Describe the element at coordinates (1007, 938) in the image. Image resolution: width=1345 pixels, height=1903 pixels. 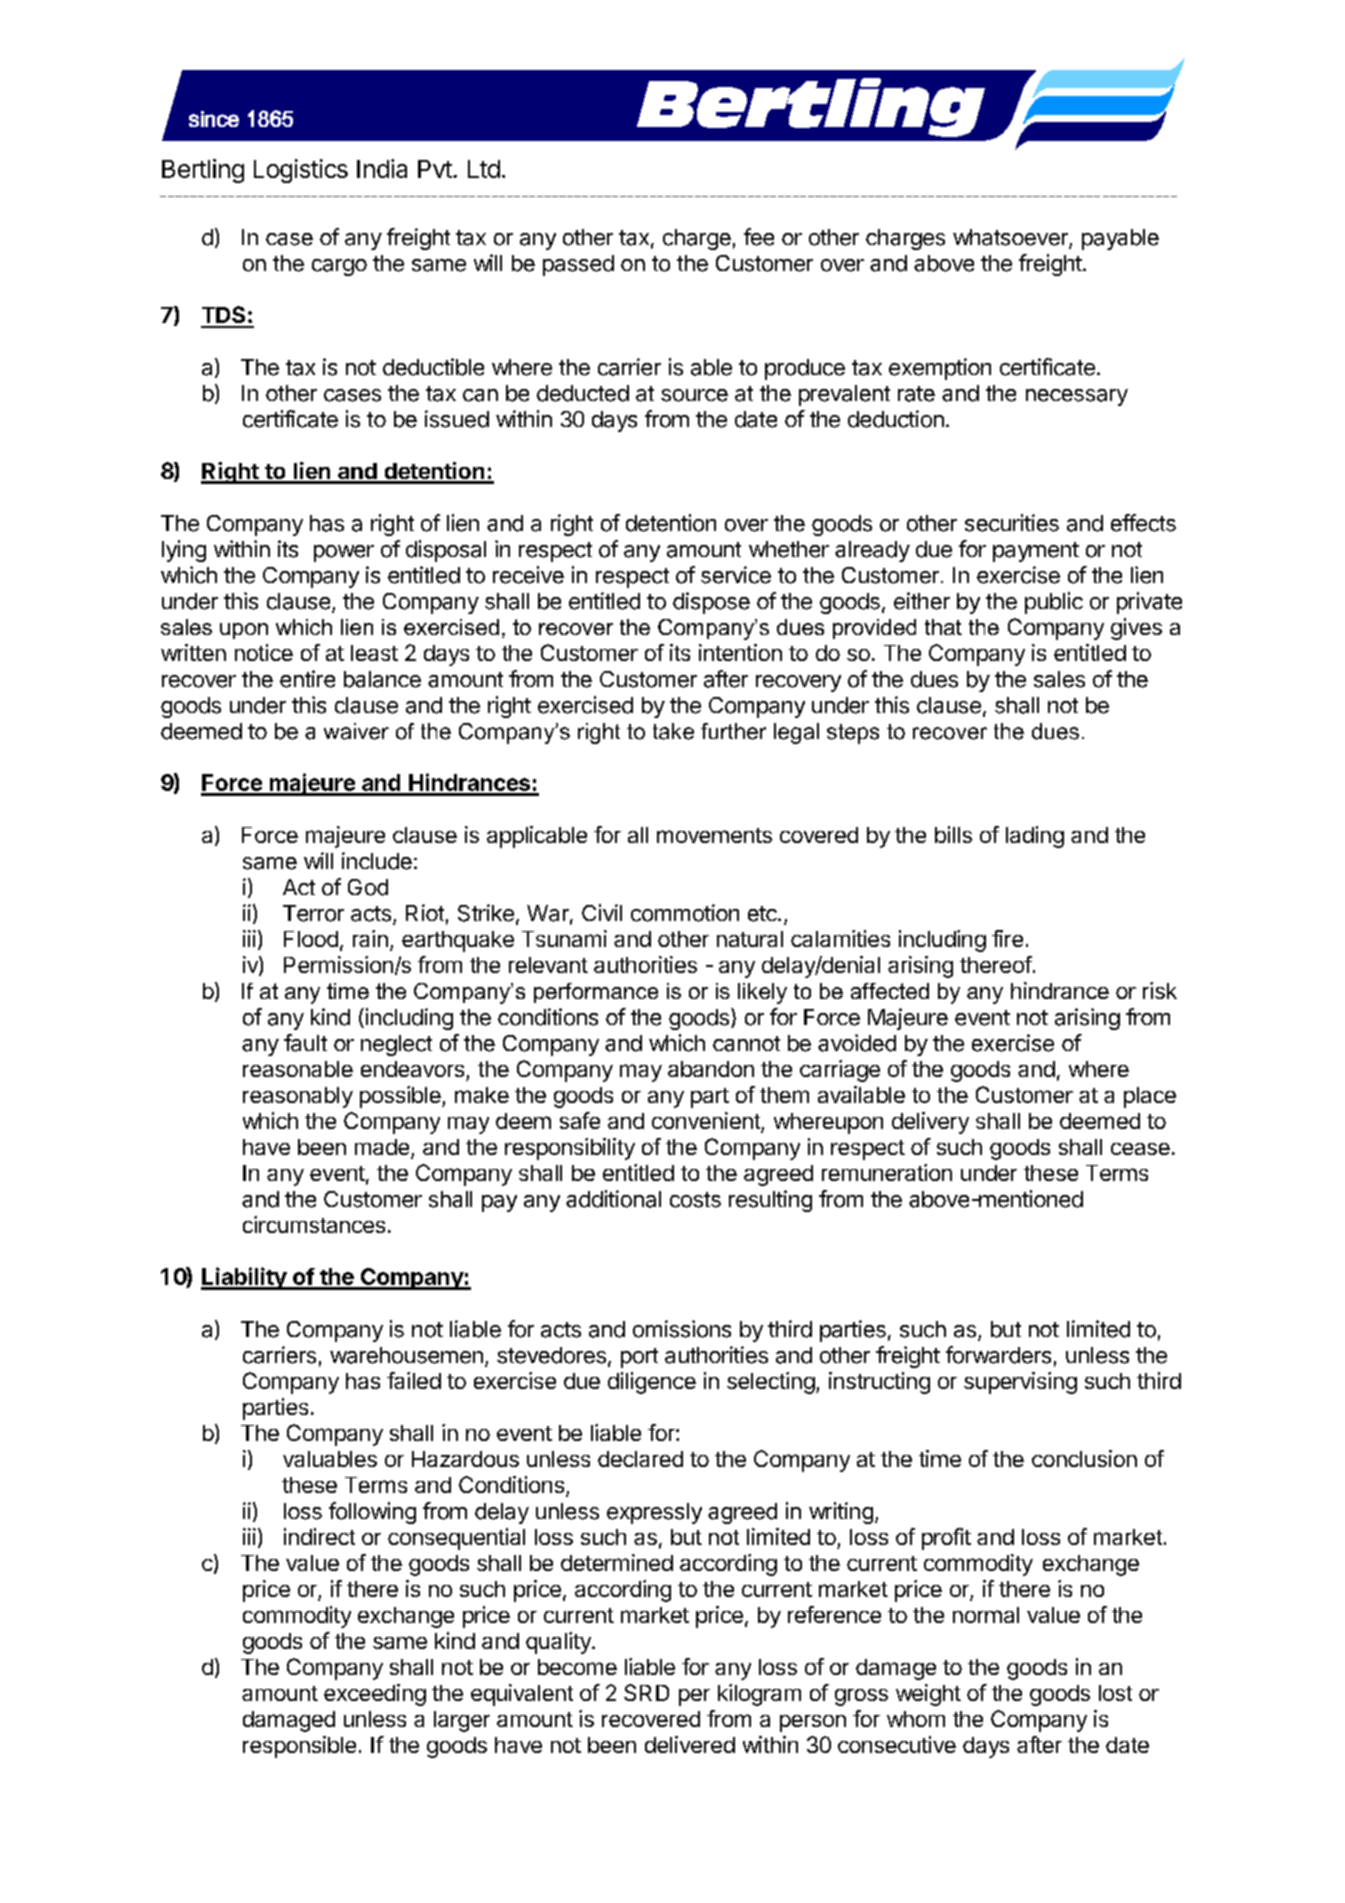
I see `fire` at that location.
